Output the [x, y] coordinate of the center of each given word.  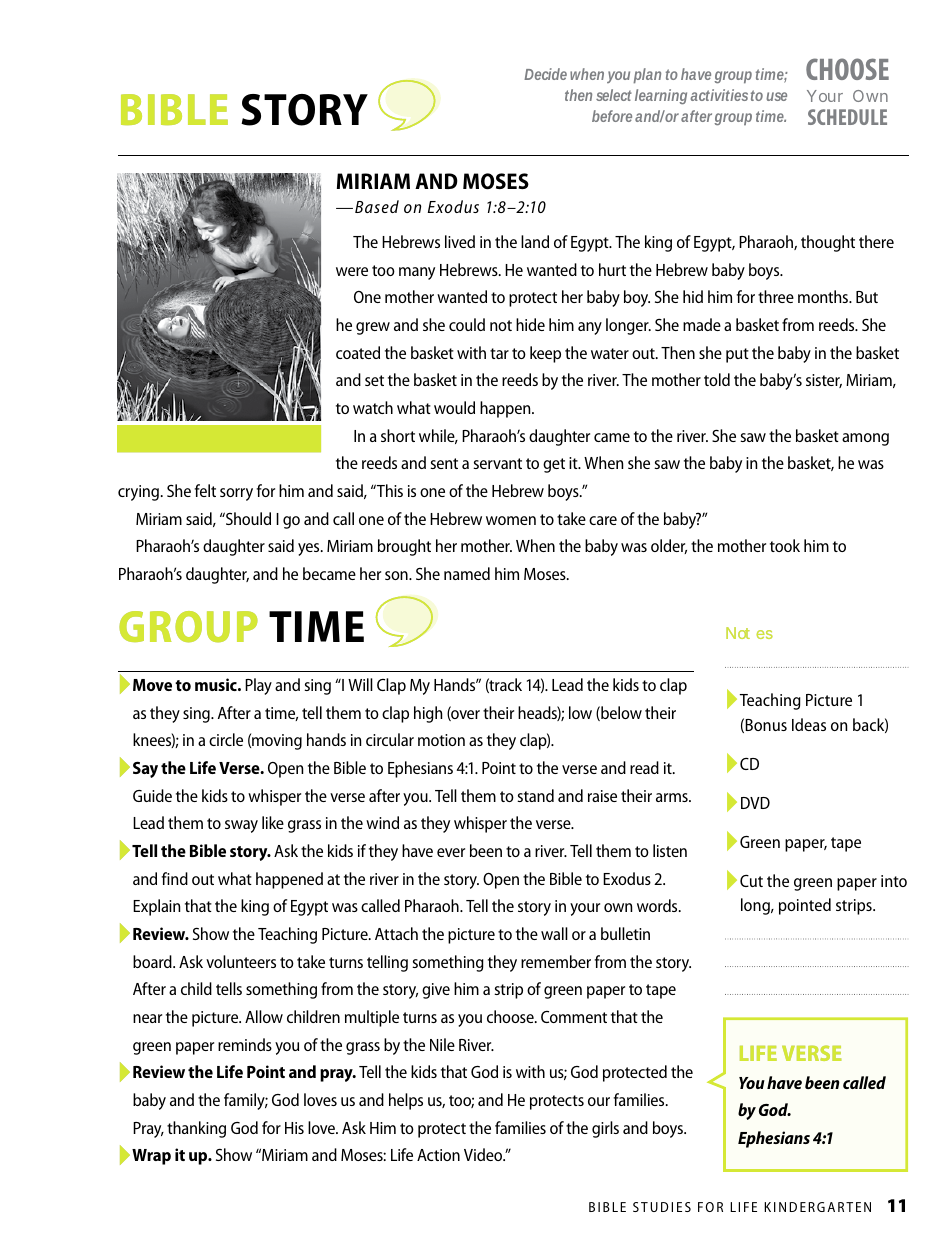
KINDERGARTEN [817, 1207]
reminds [245, 1044]
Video [484, 1154]
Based [377, 206]
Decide [545, 74]
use [776, 96]
